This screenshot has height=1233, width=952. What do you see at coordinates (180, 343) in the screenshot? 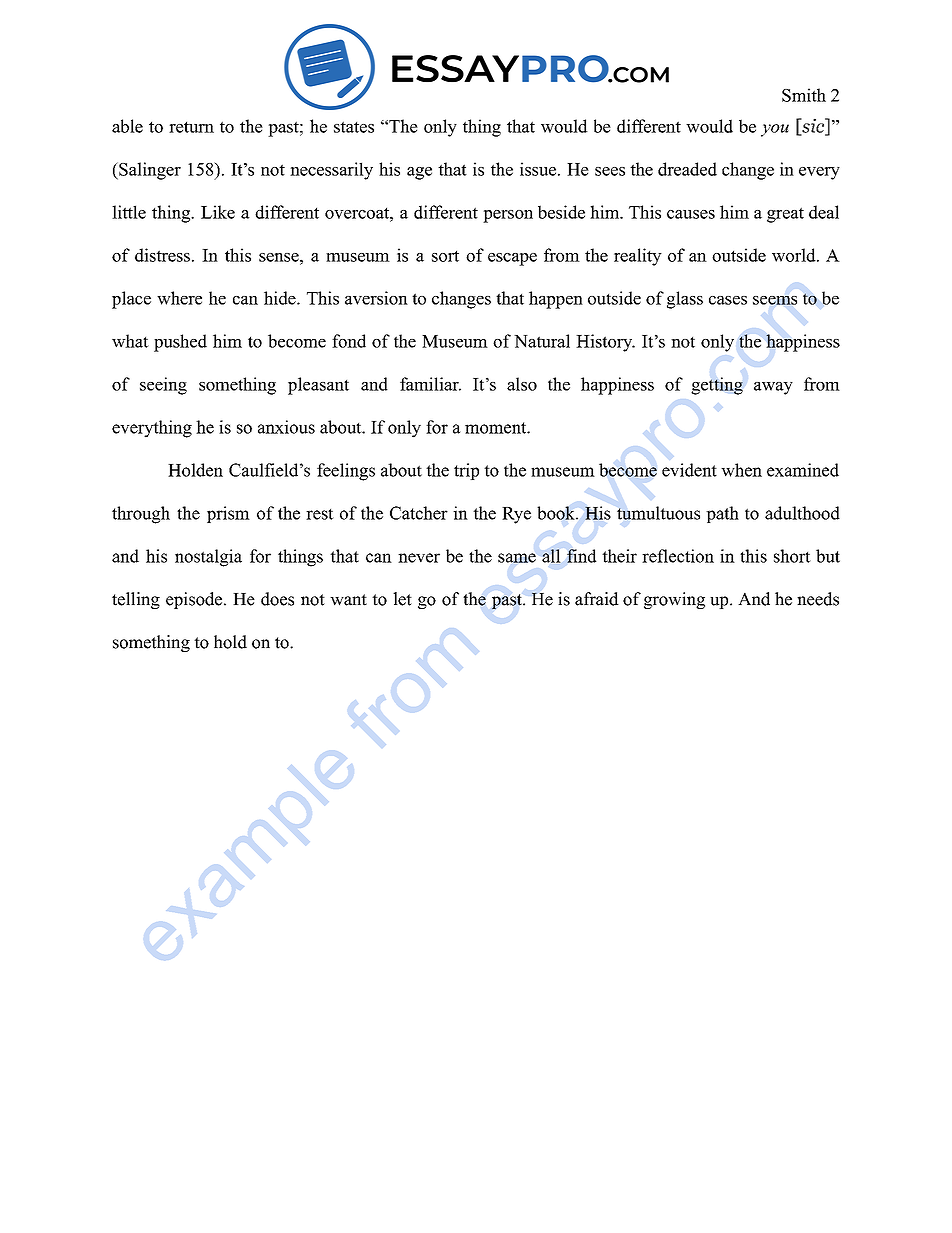
I see `pushed` at bounding box center [180, 343].
